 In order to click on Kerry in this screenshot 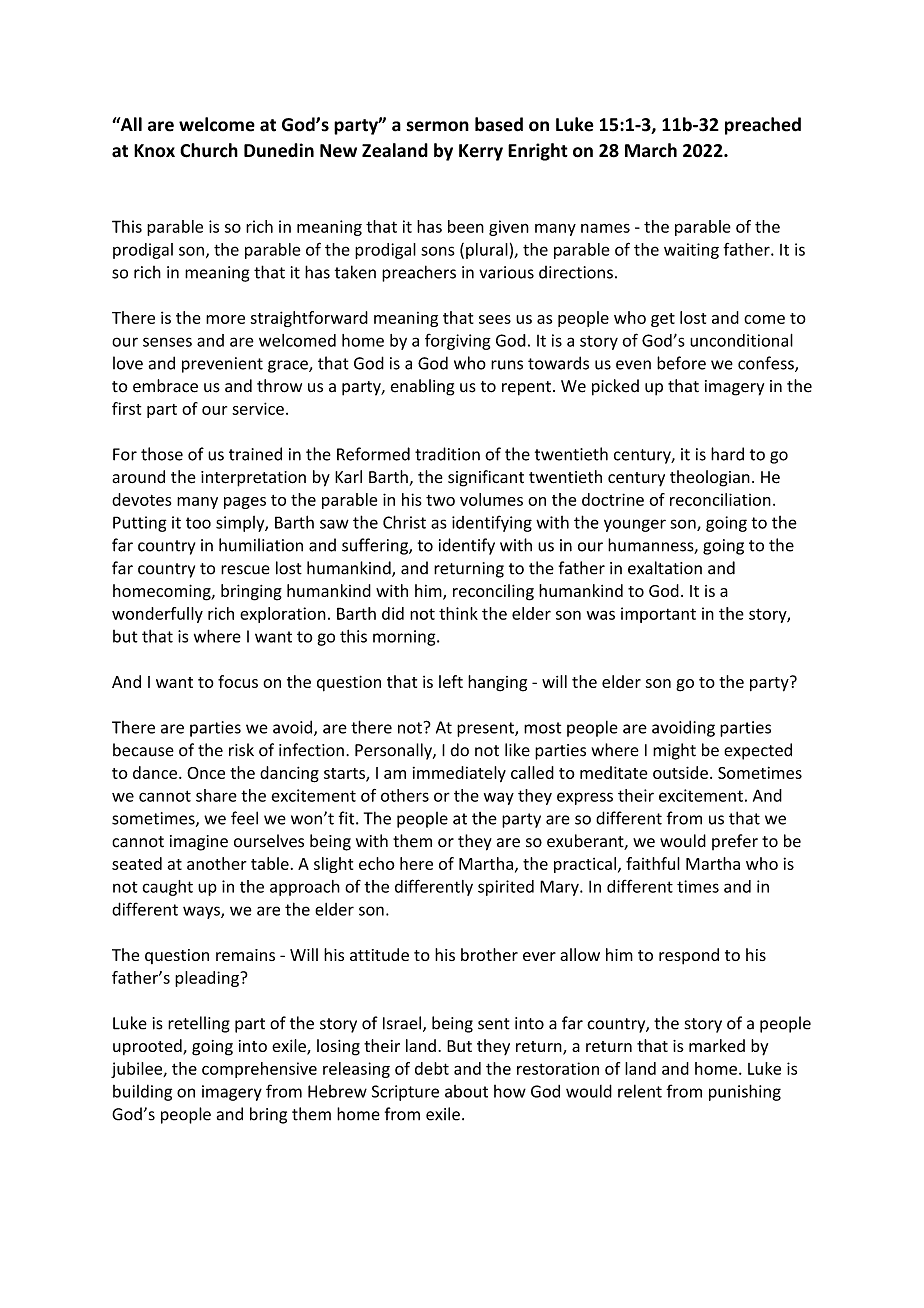, I will do `click(481, 152)`.
